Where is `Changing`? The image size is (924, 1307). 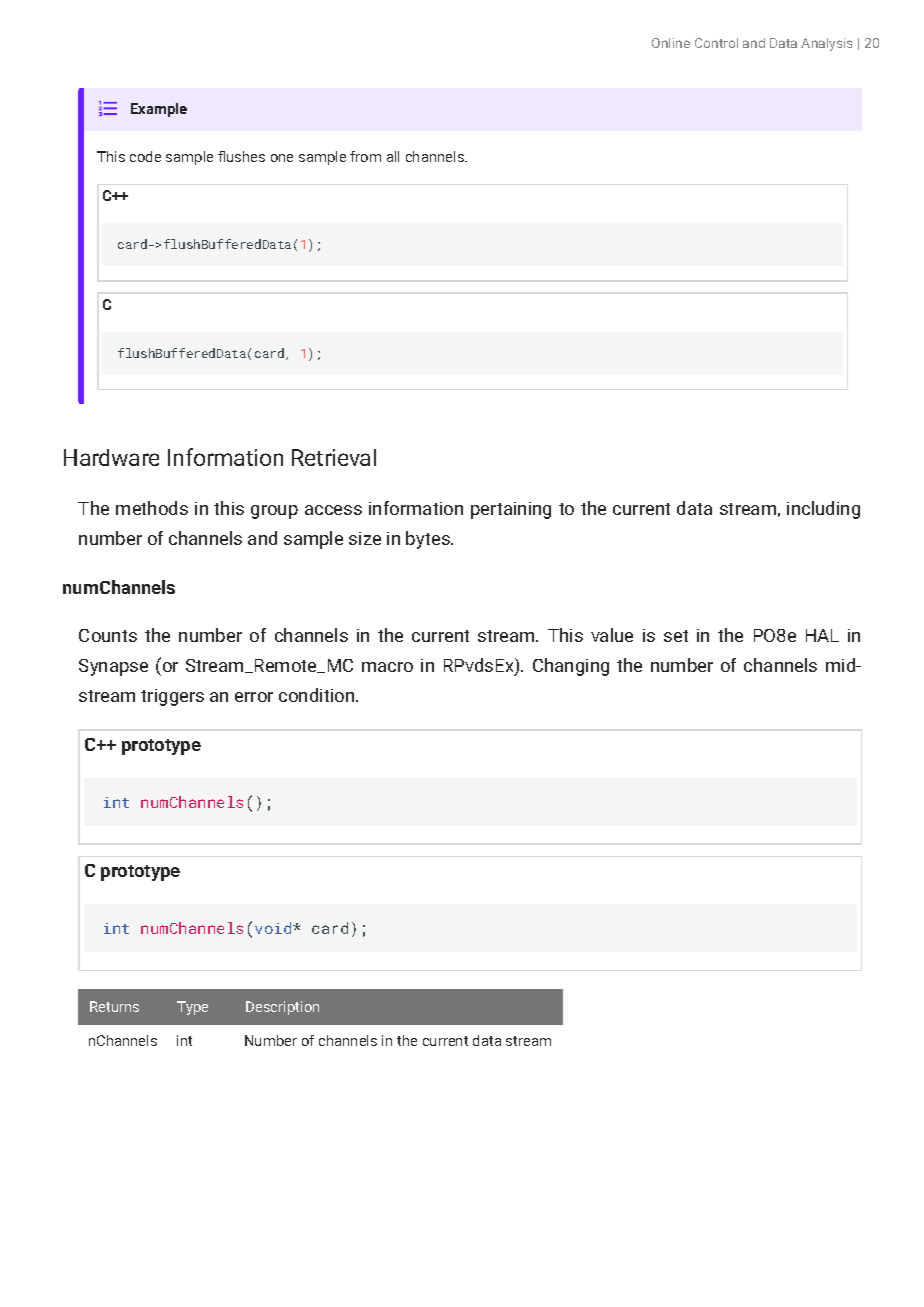
Changing is located at coordinates (571, 667).
